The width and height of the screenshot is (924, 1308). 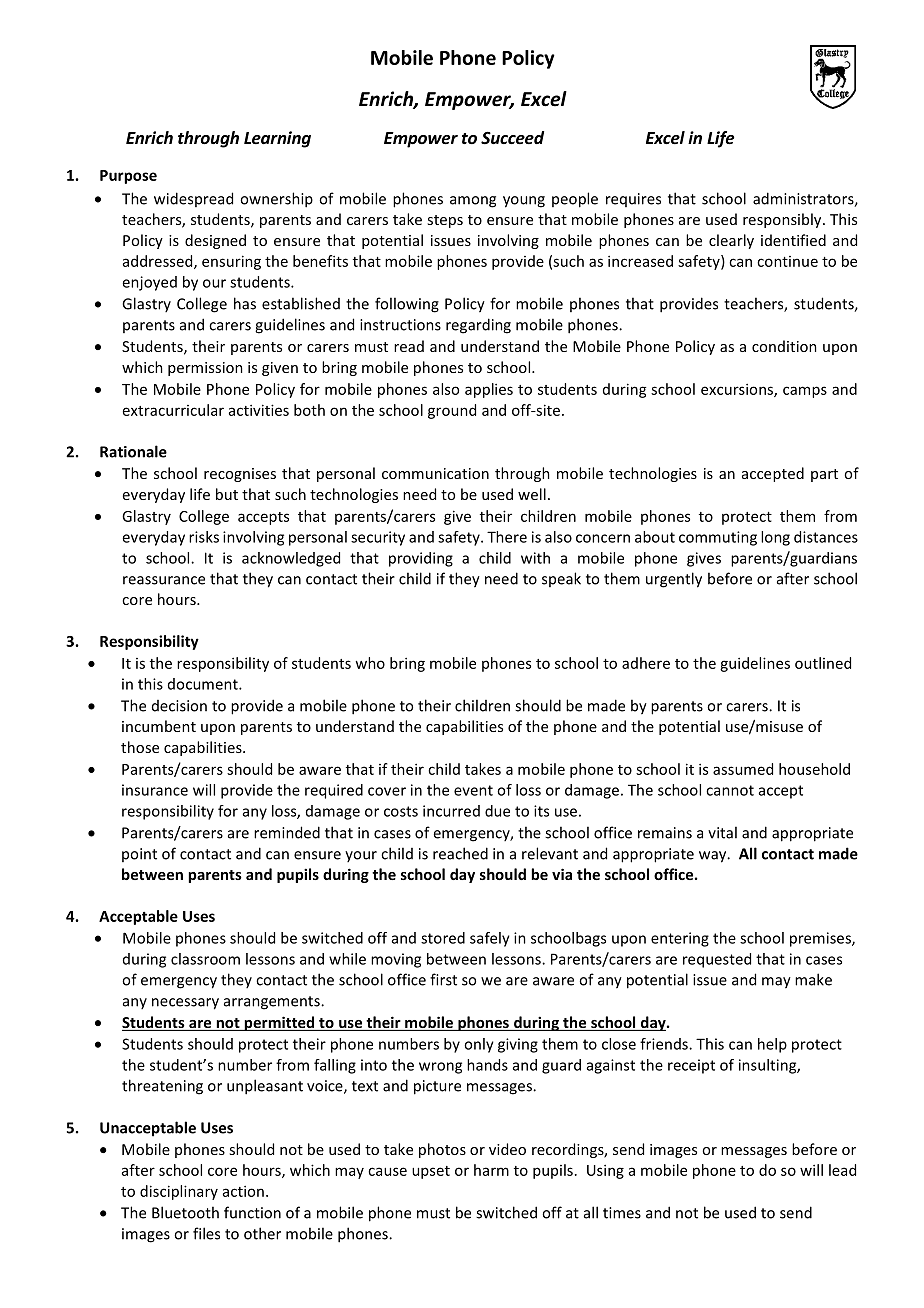 What do you see at coordinates (139, 855) in the screenshot?
I see `point` at bounding box center [139, 855].
